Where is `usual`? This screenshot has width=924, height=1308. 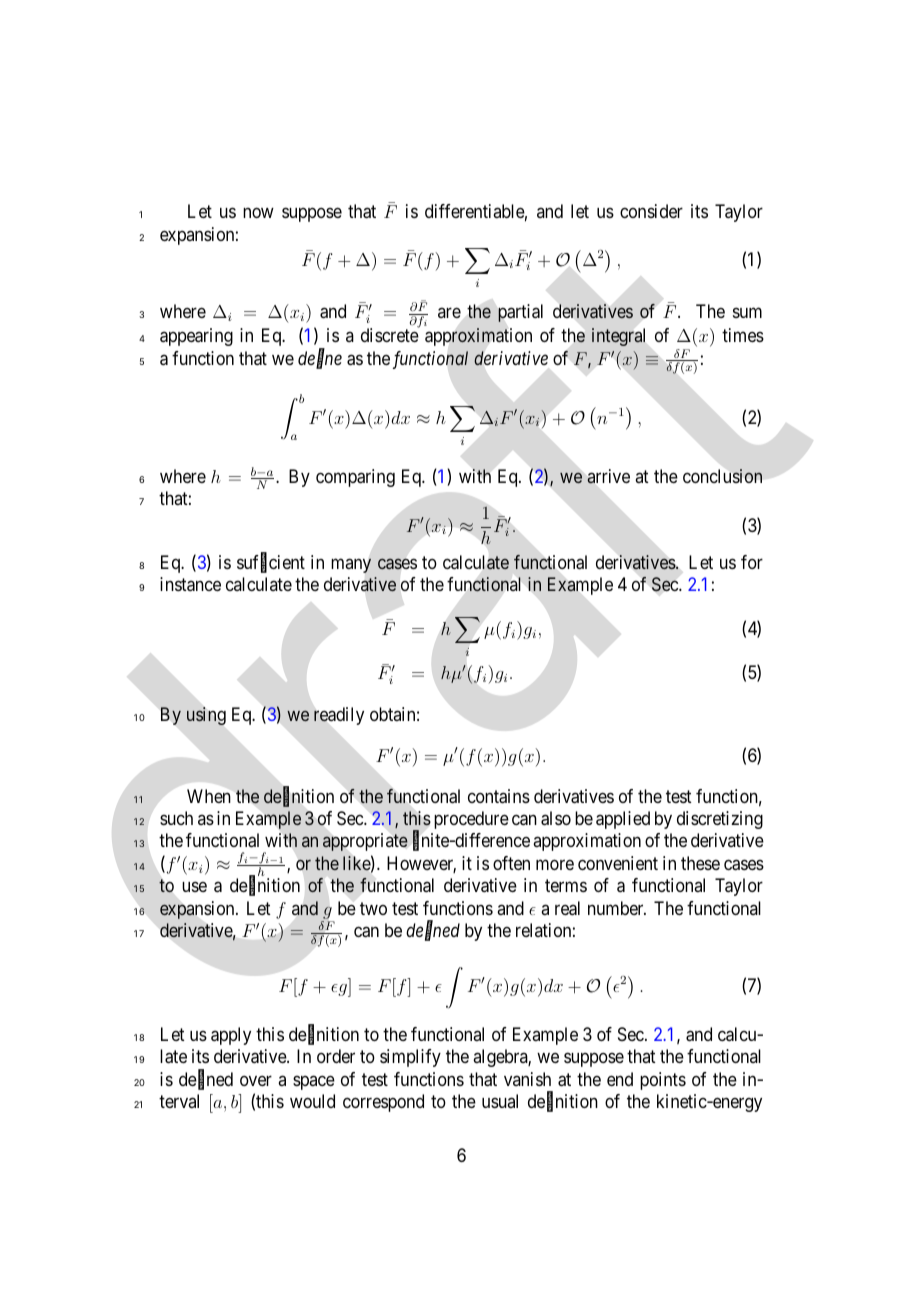
usual is located at coordinates (500, 1101).
